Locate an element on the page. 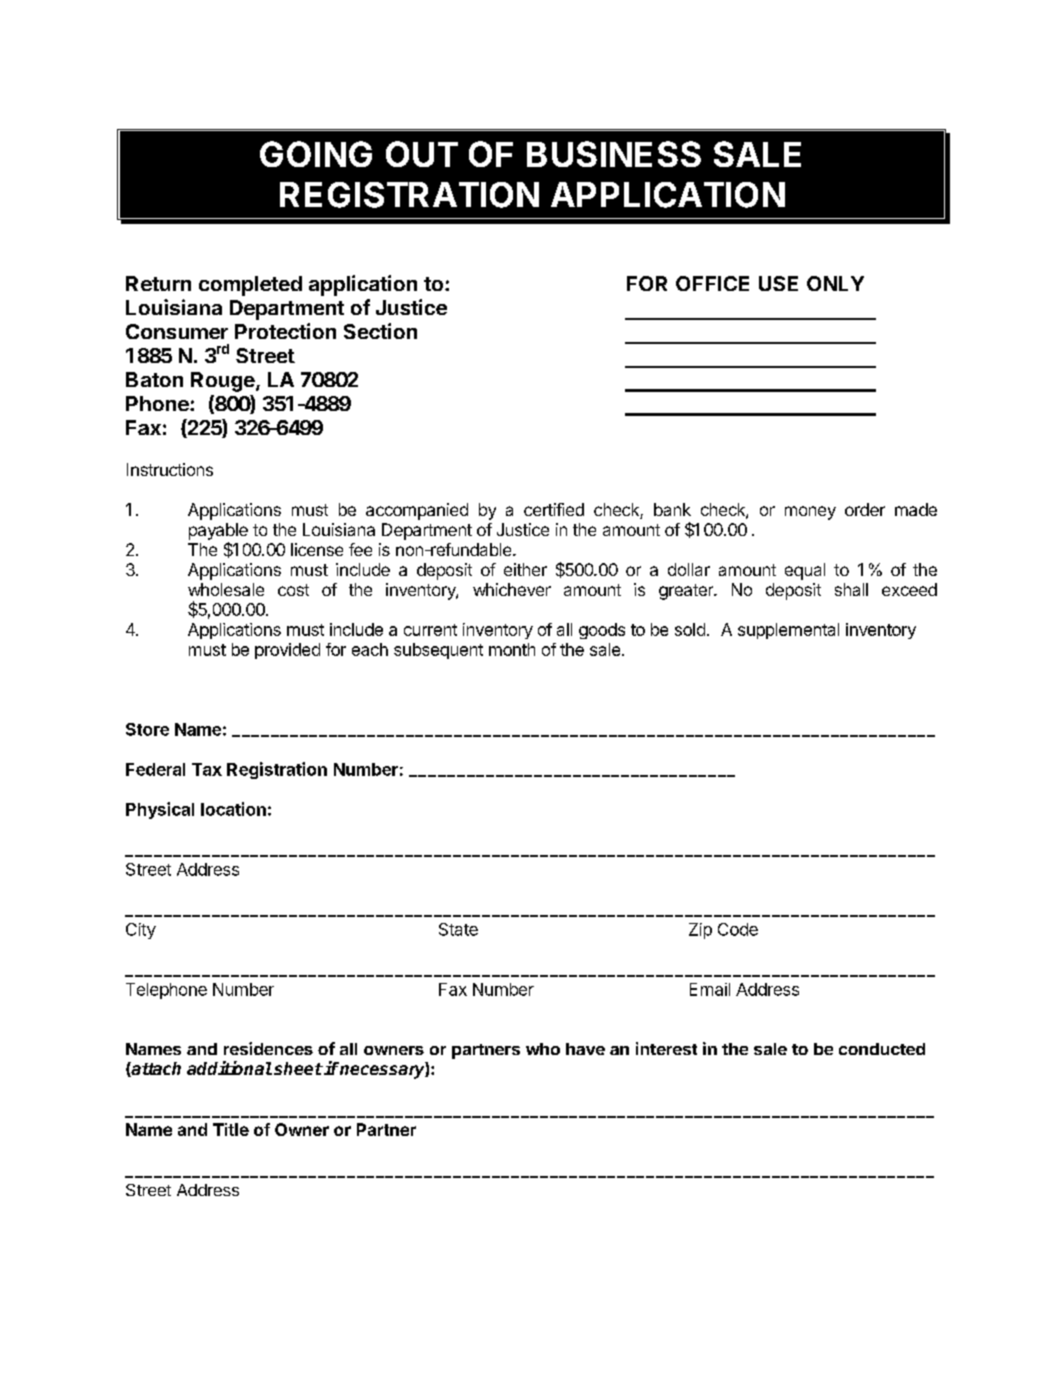 This image has width=1063, height=1376. certified is located at coordinates (554, 509).
